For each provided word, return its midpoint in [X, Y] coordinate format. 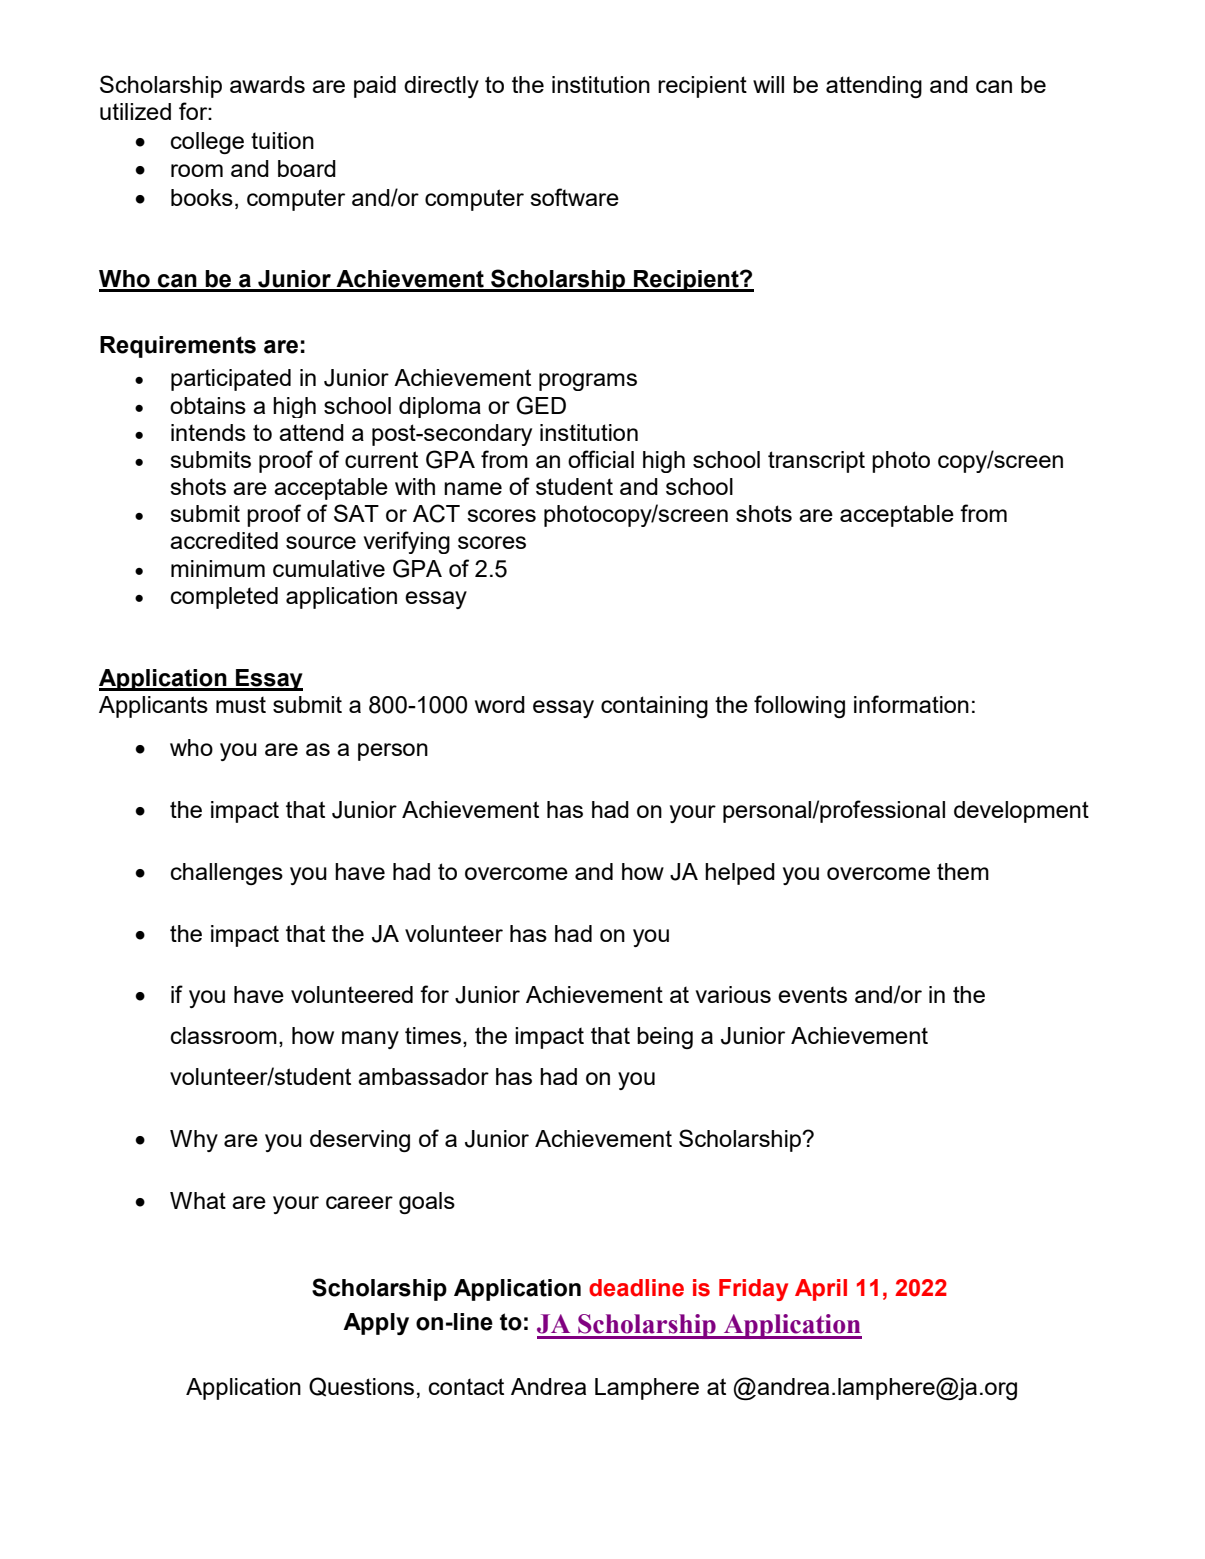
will [768, 84]
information [911, 704]
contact [466, 1386]
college [207, 143]
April [821, 1290]
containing [654, 707]
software [574, 197]
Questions [361, 1387]
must [241, 704]
